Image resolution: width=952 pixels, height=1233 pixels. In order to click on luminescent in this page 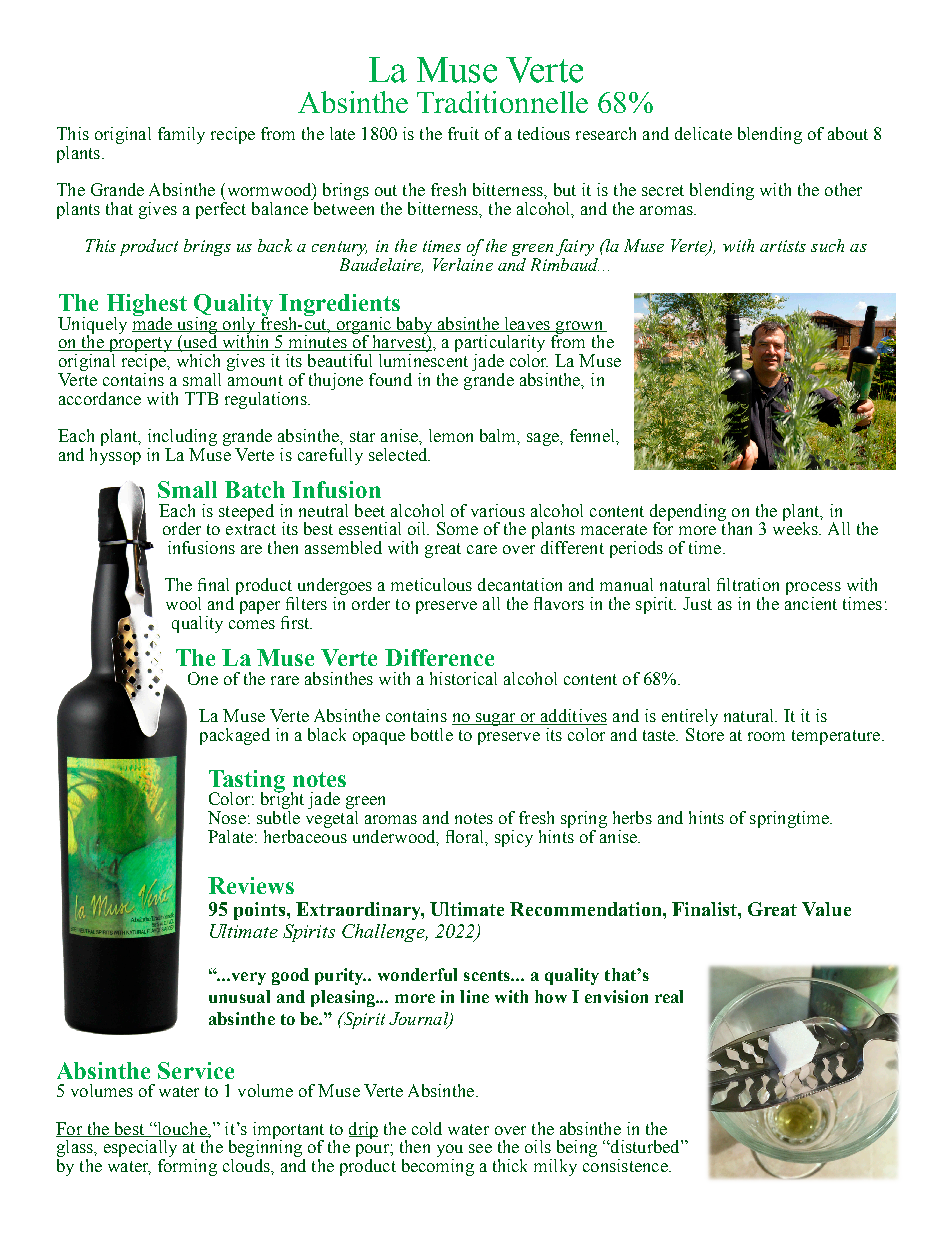, I will do `click(423, 360)`.
